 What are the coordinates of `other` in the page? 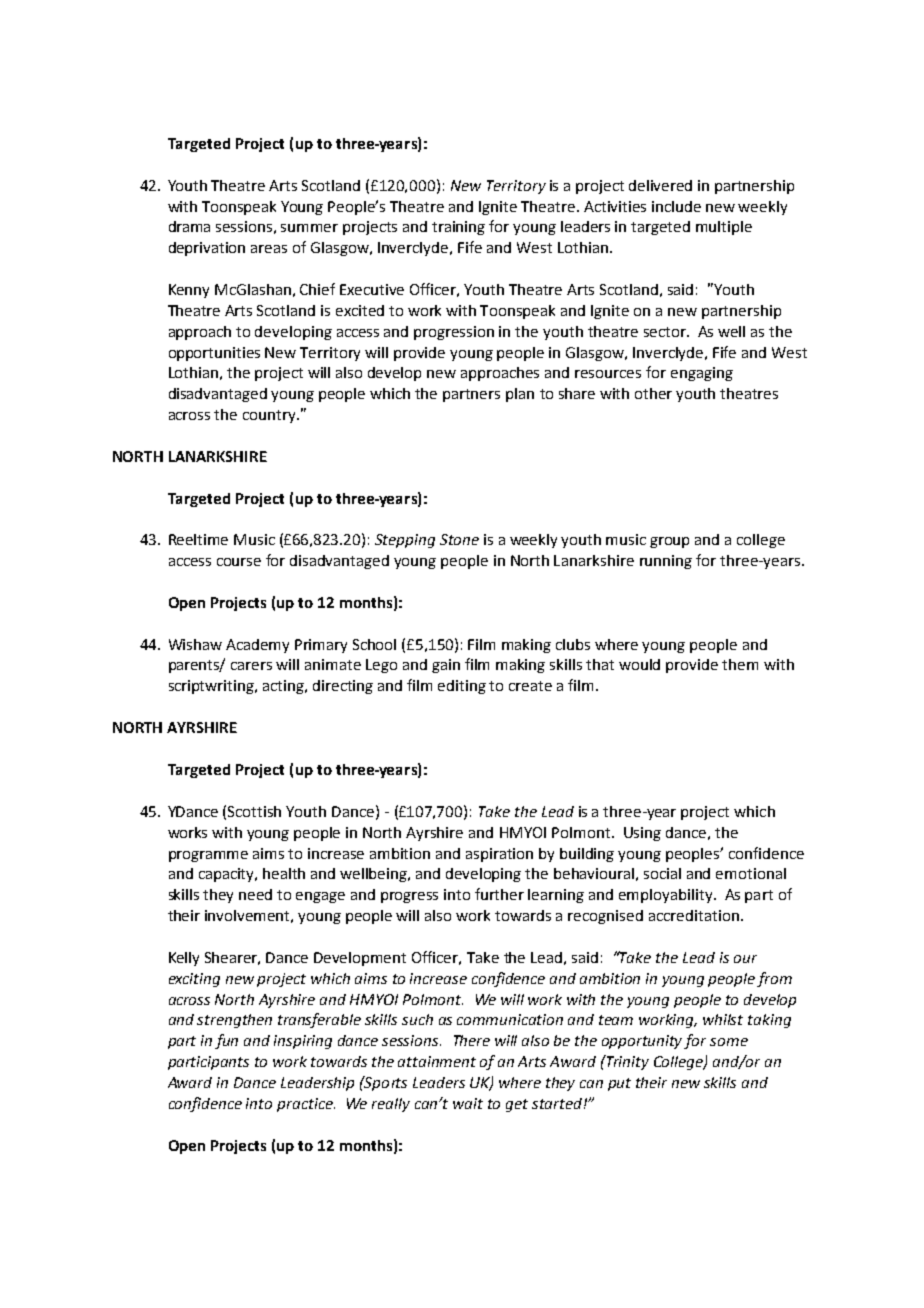 It's located at (653, 393).
